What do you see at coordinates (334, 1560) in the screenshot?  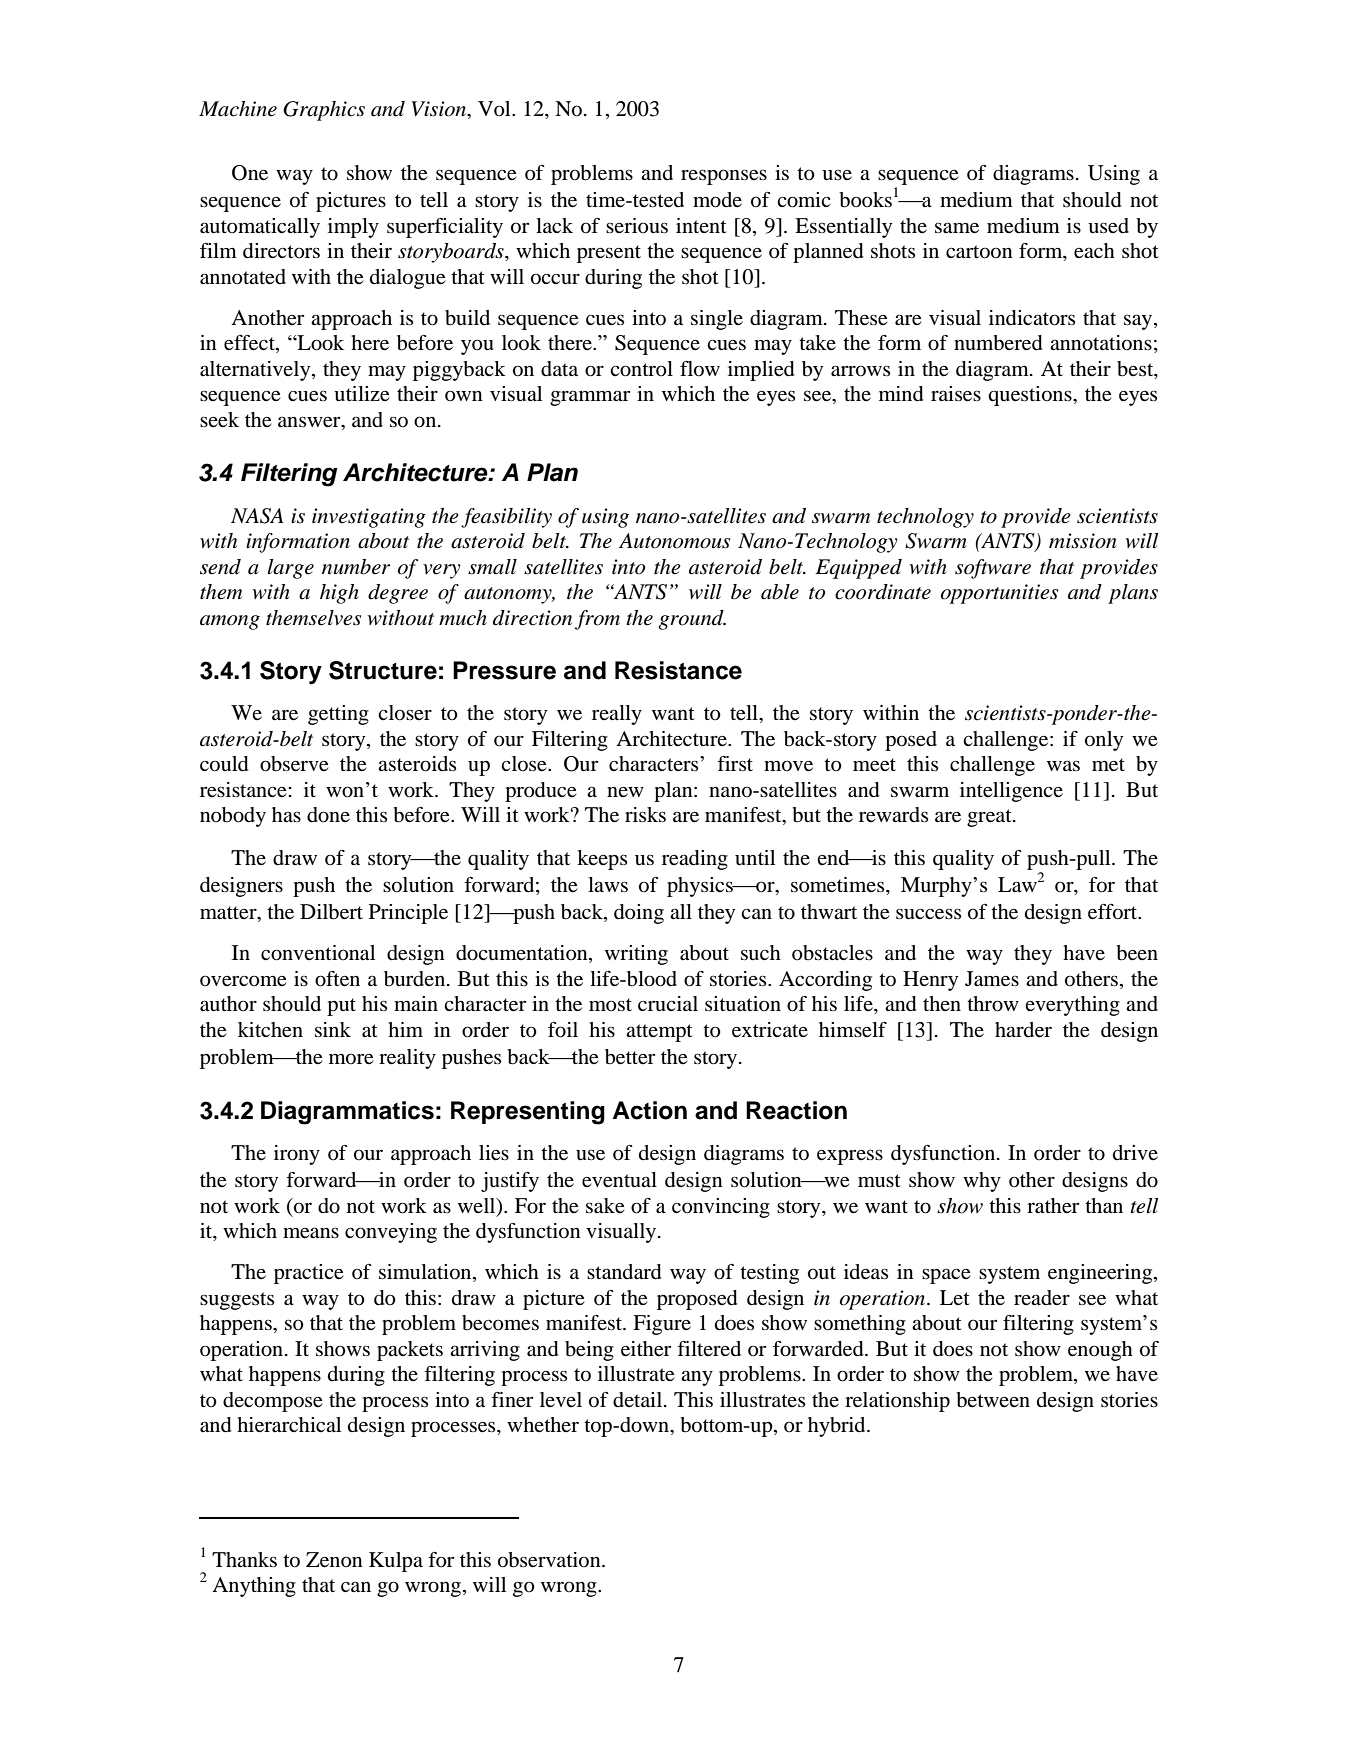 I see `Zenon` at bounding box center [334, 1560].
